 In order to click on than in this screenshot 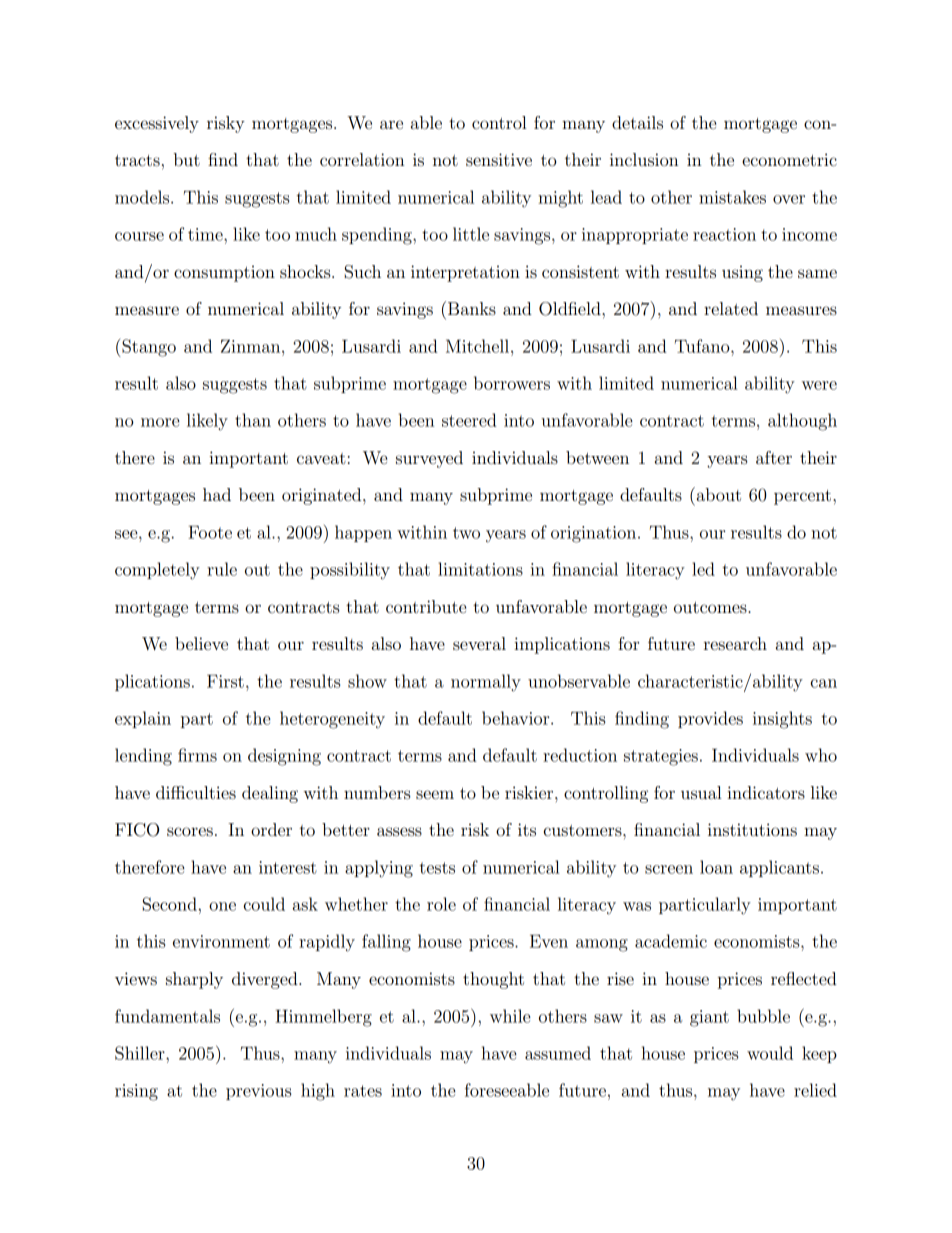, I will do `click(253, 420)`.
